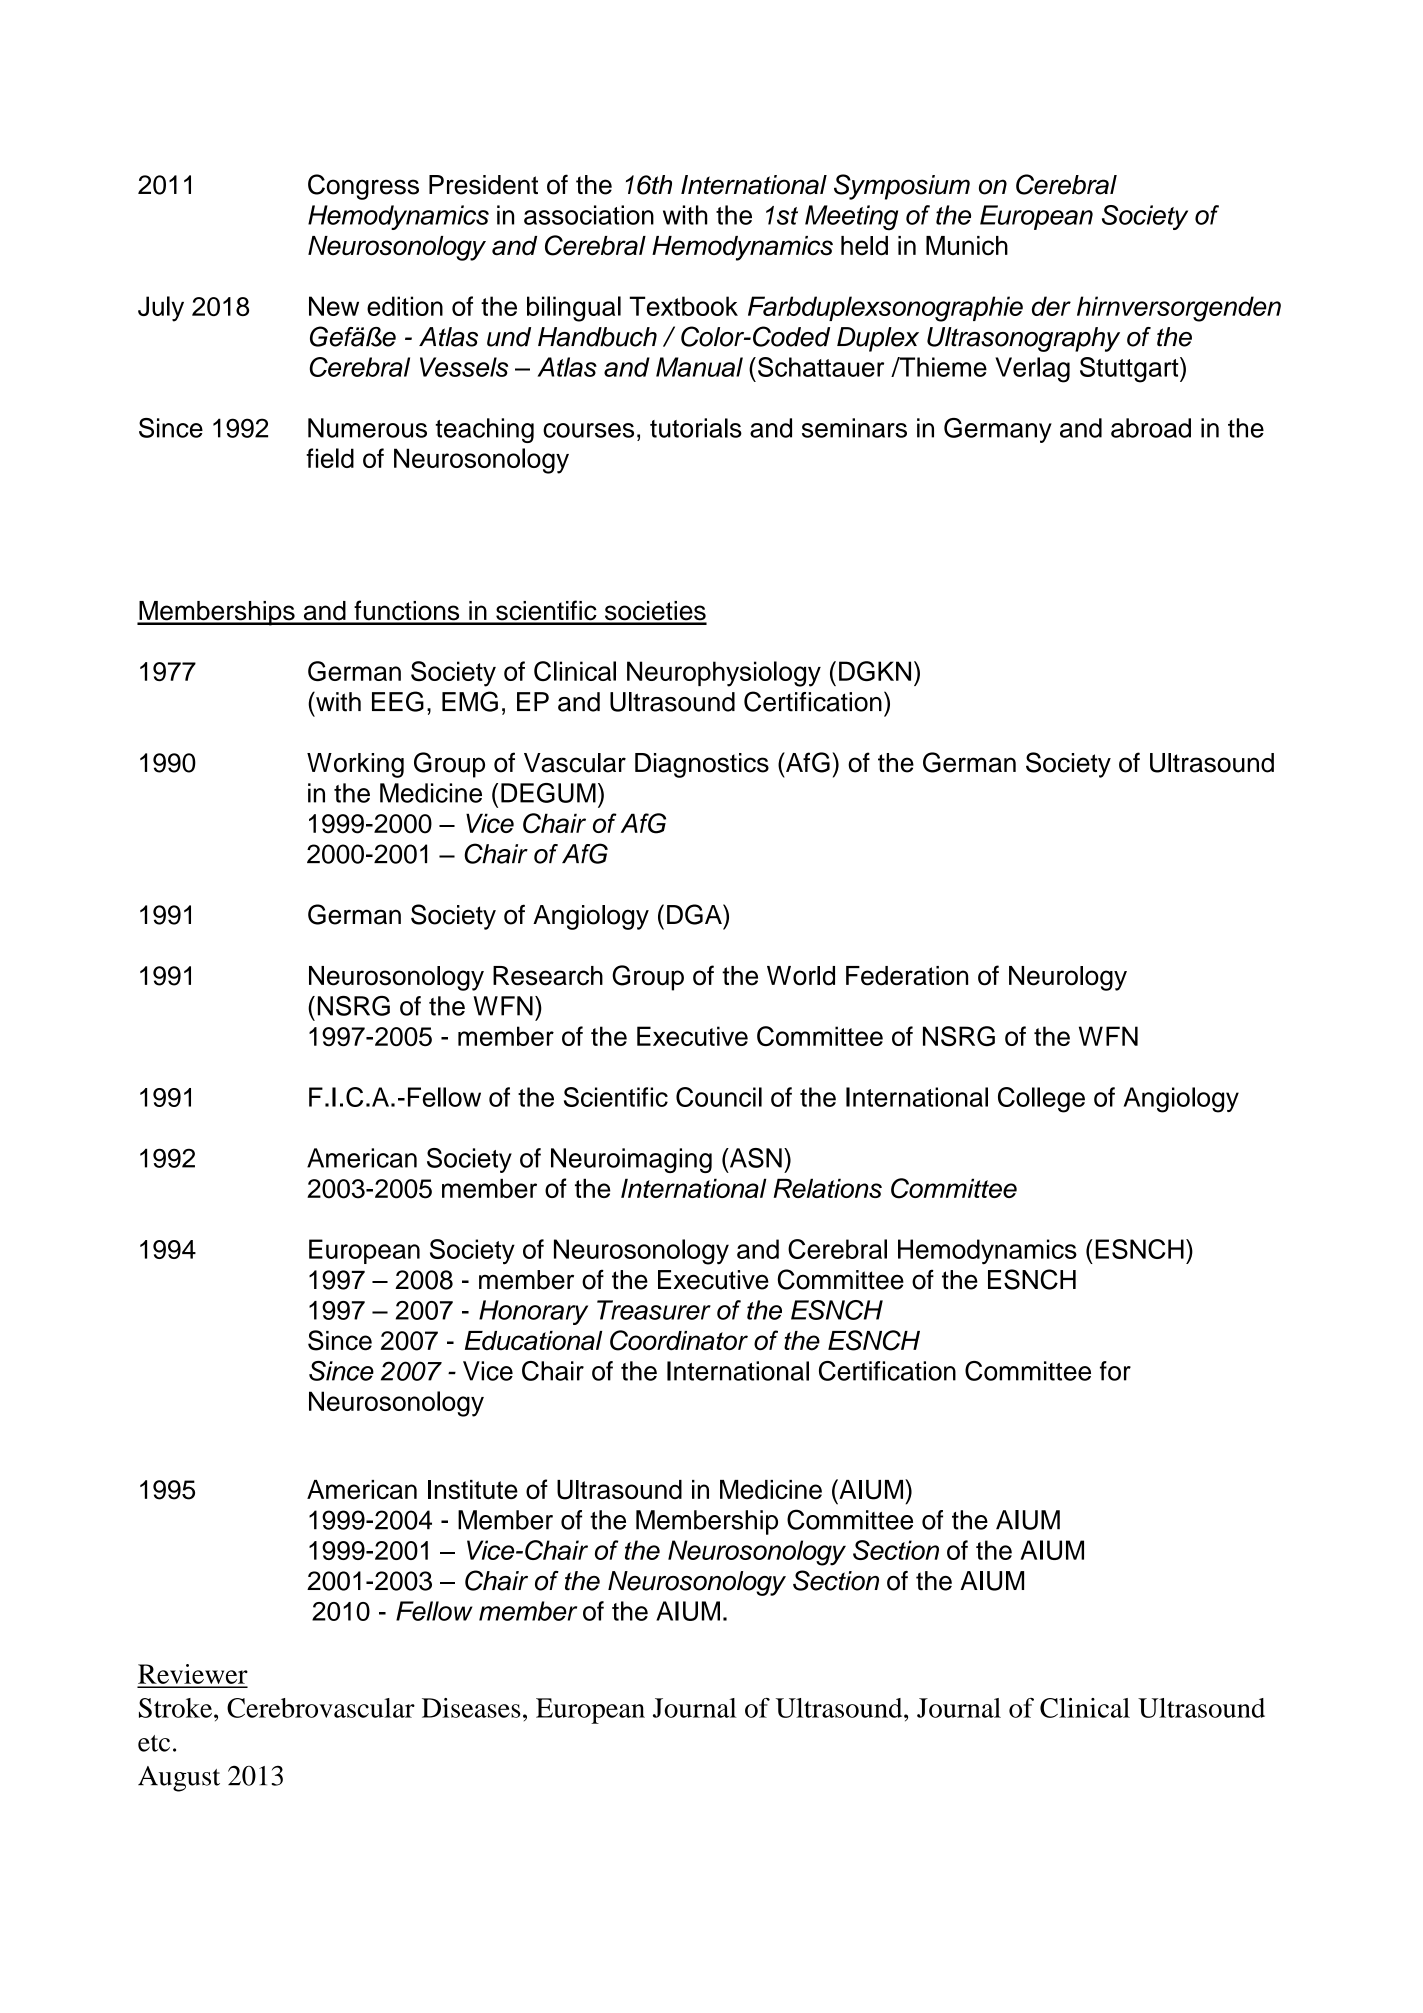 The height and width of the image is (2013, 1423). What do you see at coordinates (801, 976) in the image?
I see `World` at bounding box center [801, 976].
